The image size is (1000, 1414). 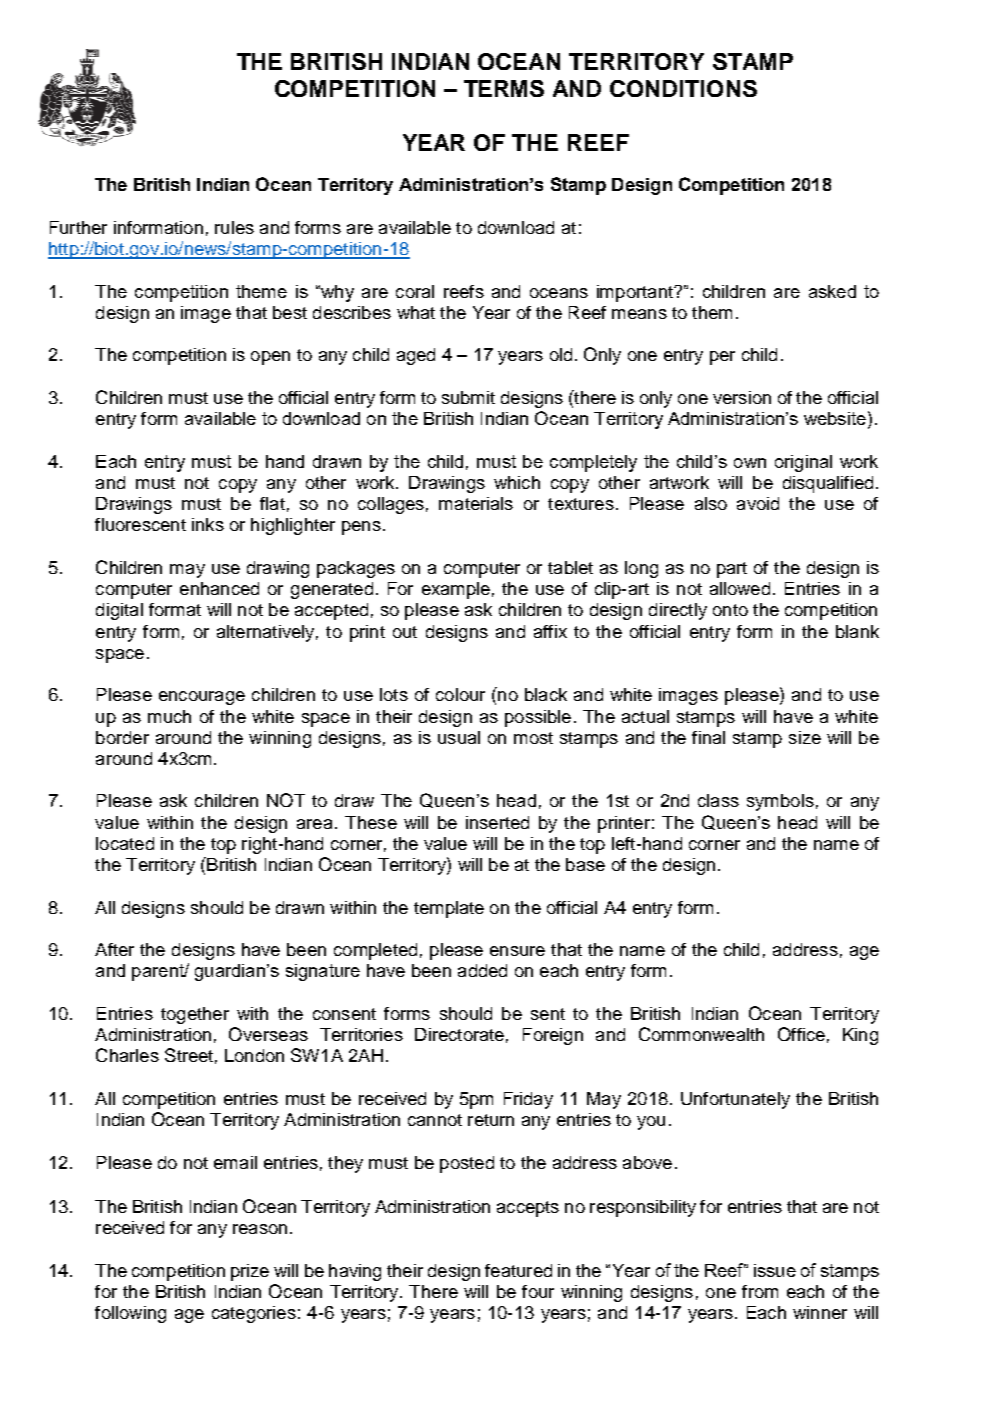 What do you see at coordinates (234, 227) in the screenshot?
I see `rules` at bounding box center [234, 227].
